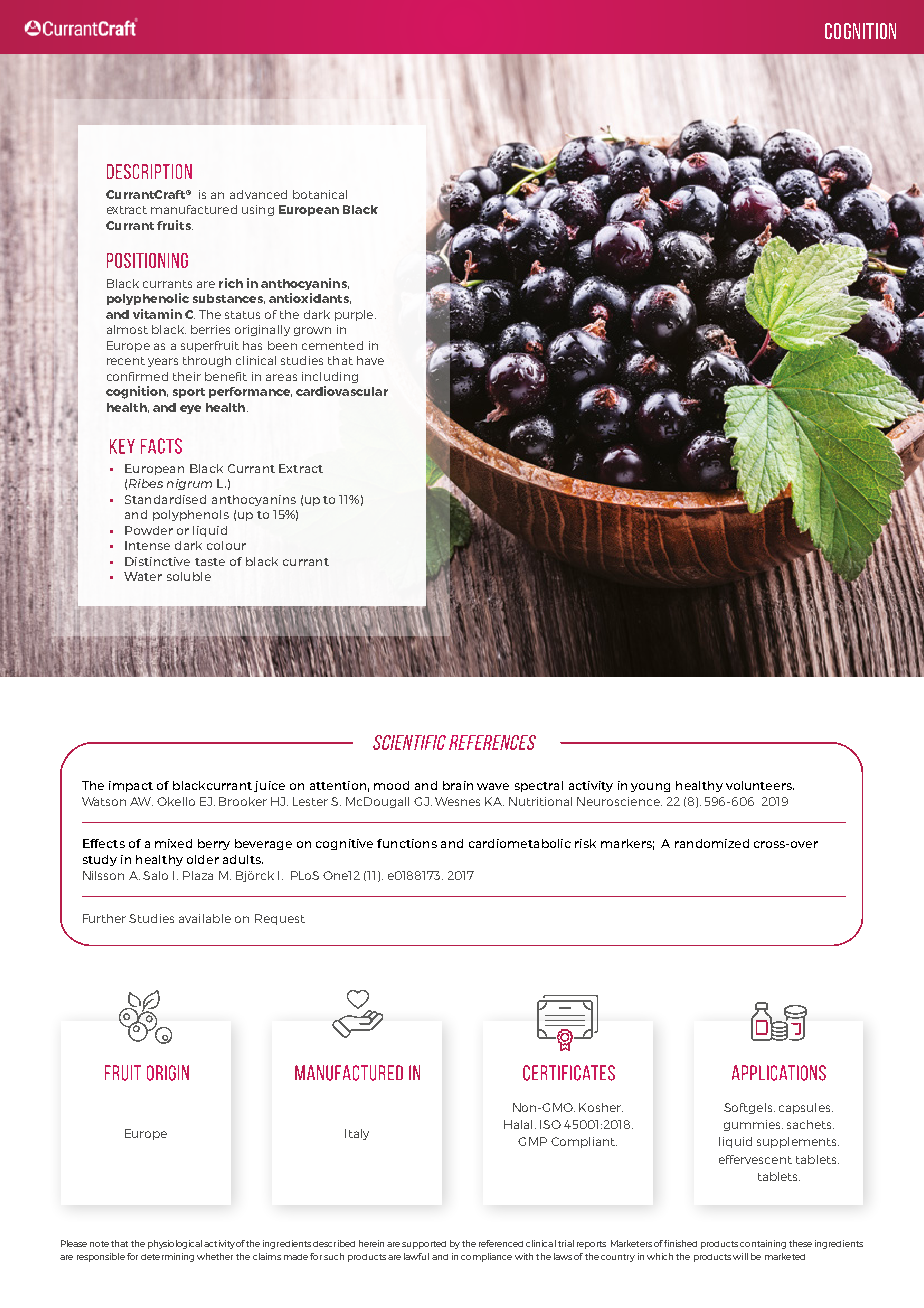 The height and width of the page is (1308, 924). I want to click on supported, so click(424, 1245).
